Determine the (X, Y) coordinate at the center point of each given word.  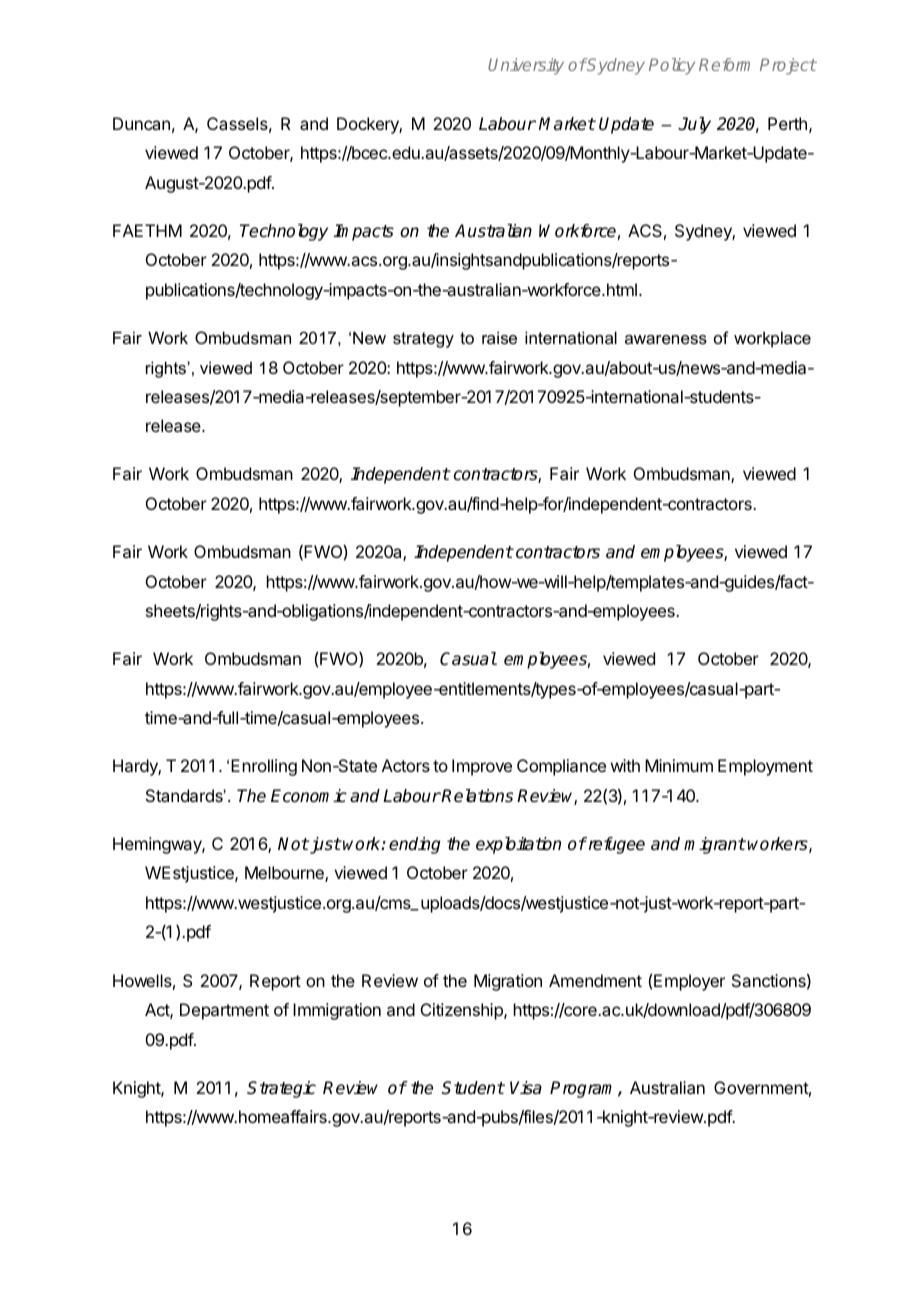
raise (499, 337)
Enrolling (264, 767)
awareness (666, 339)
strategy (423, 340)
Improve (482, 767)
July (694, 125)
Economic (309, 796)
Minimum (679, 765)
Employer (689, 982)
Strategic (281, 1089)
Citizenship (463, 1011)
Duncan (141, 123)
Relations (477, 796)
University (526, 66)
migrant (715, 845)
